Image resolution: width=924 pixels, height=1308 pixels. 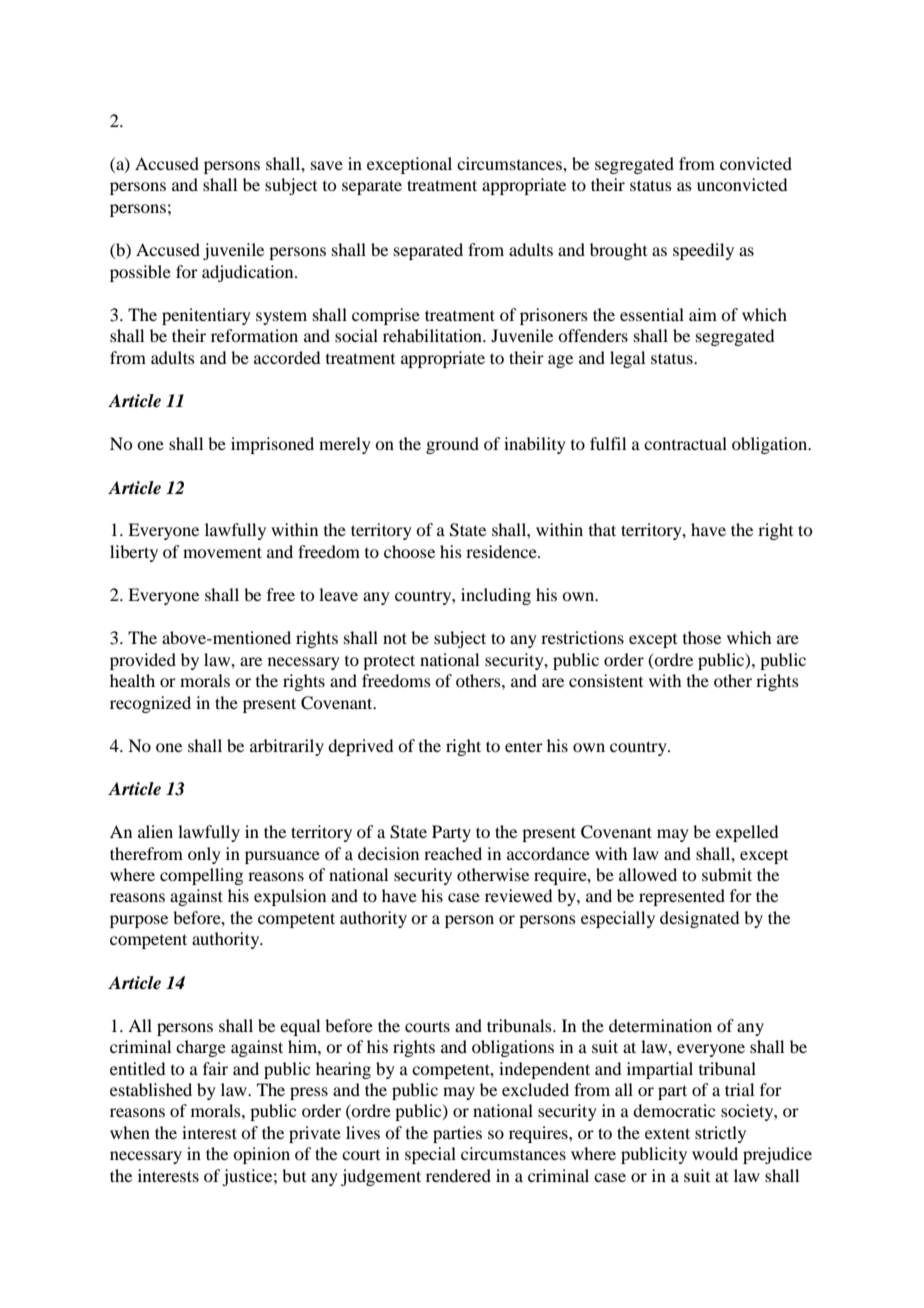 I want to click on save, so click(x=327, y=165).
